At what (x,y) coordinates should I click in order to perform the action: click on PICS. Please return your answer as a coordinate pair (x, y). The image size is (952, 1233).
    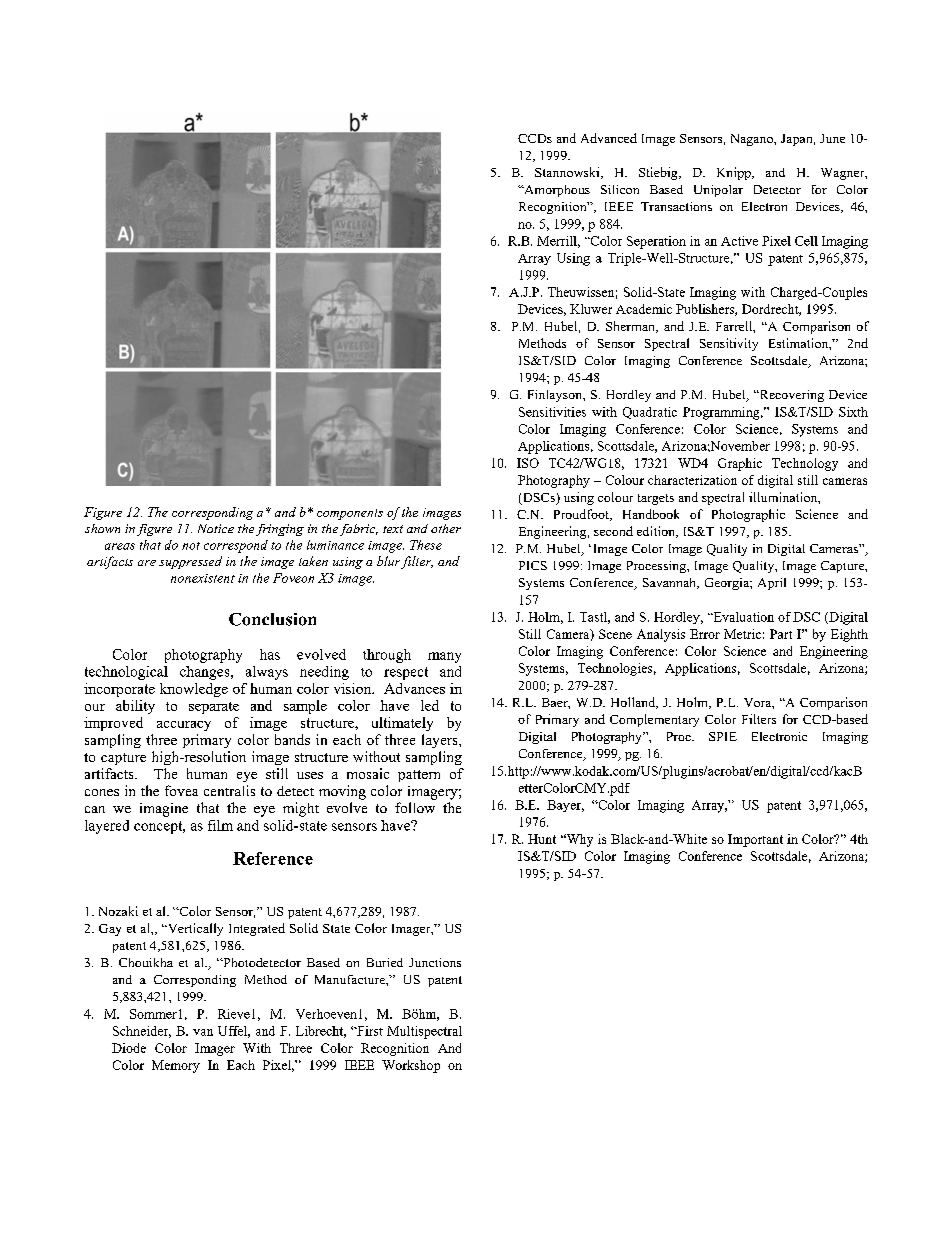
    Looking at the image, I should click on (533, 565).
